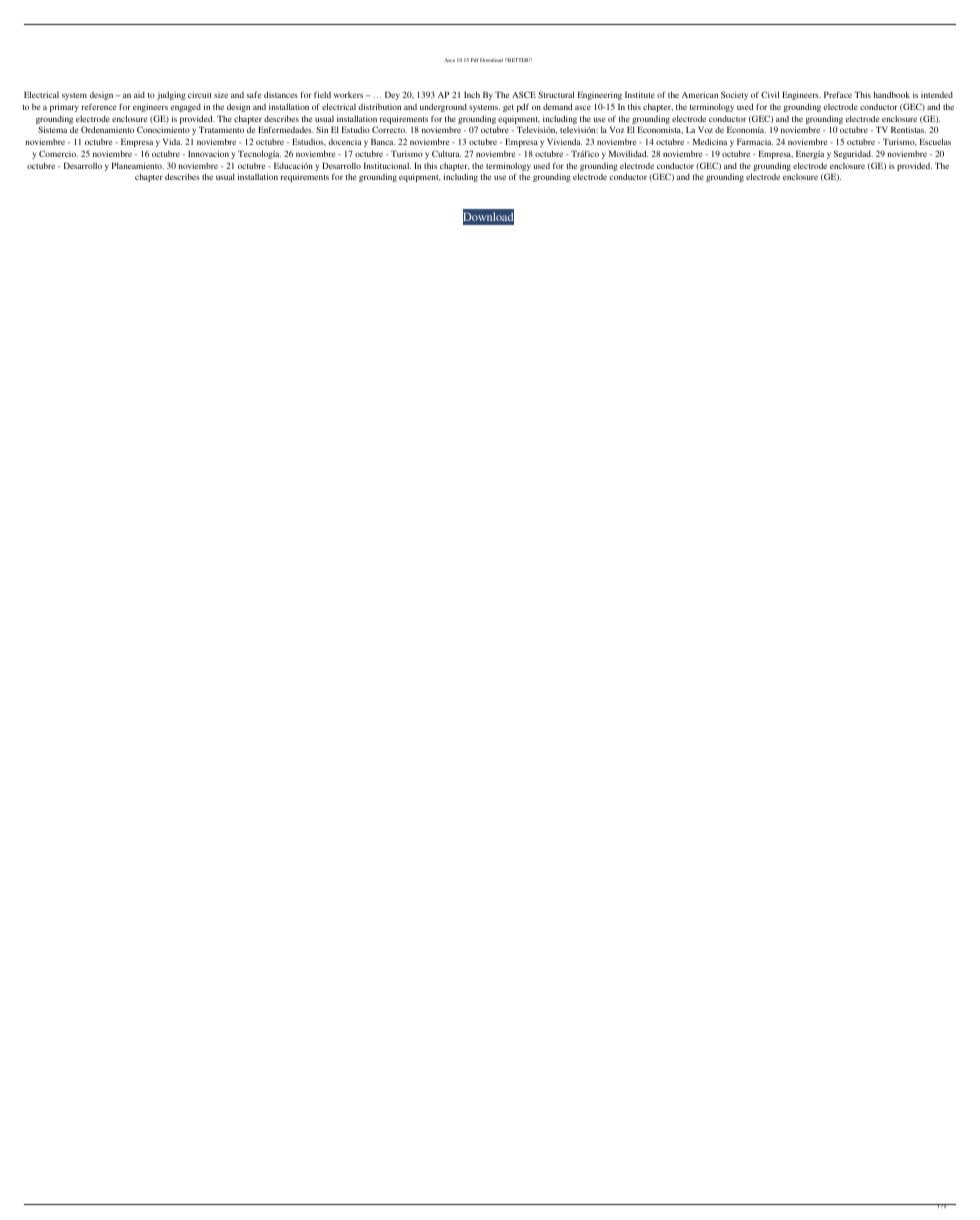 The image size is (980, 1220). Describe the element at coordinates (446, 153) in the document. I see `Cultura` at that location.
